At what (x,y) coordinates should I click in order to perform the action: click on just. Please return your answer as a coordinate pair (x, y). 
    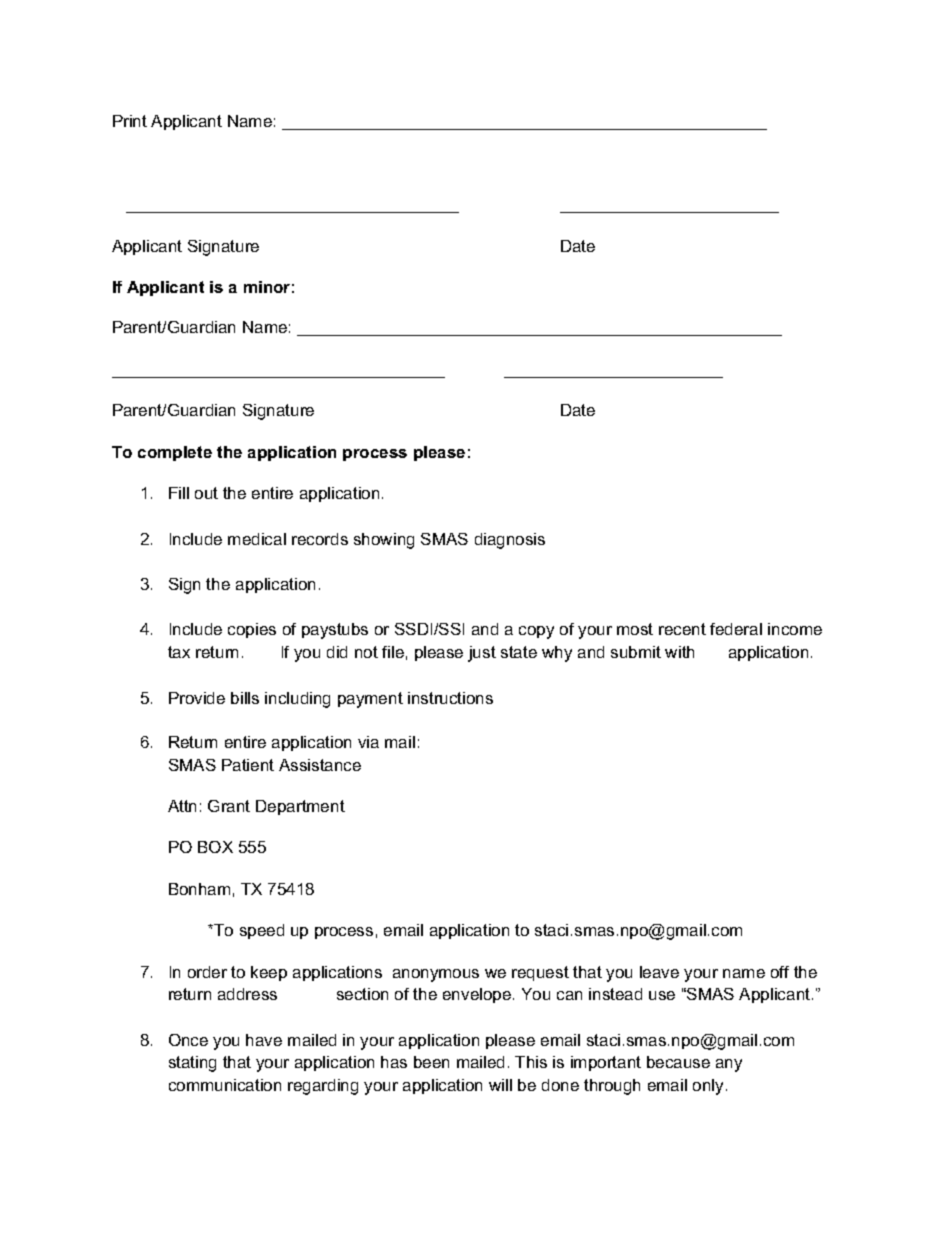
    Looking at the image, I should click on (482, 654).
